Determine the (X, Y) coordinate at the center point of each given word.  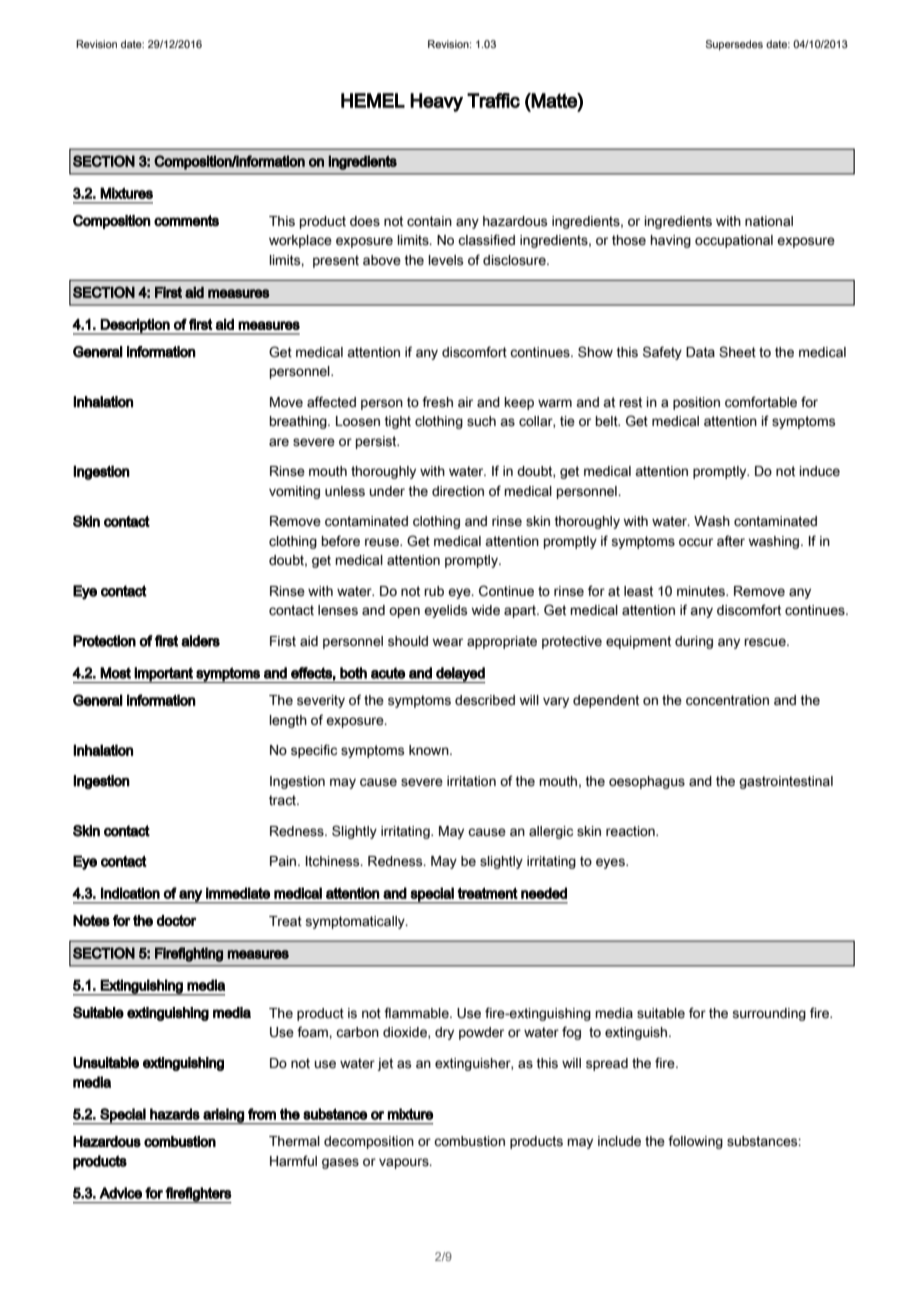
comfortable (761, 402)
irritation (471, 781)
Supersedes (734, 45)
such (481, 421)
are (279, 442)
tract (284, 800)
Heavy (436, 102)
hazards (175, 1114)
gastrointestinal (786, 782)
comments (186, 221)
